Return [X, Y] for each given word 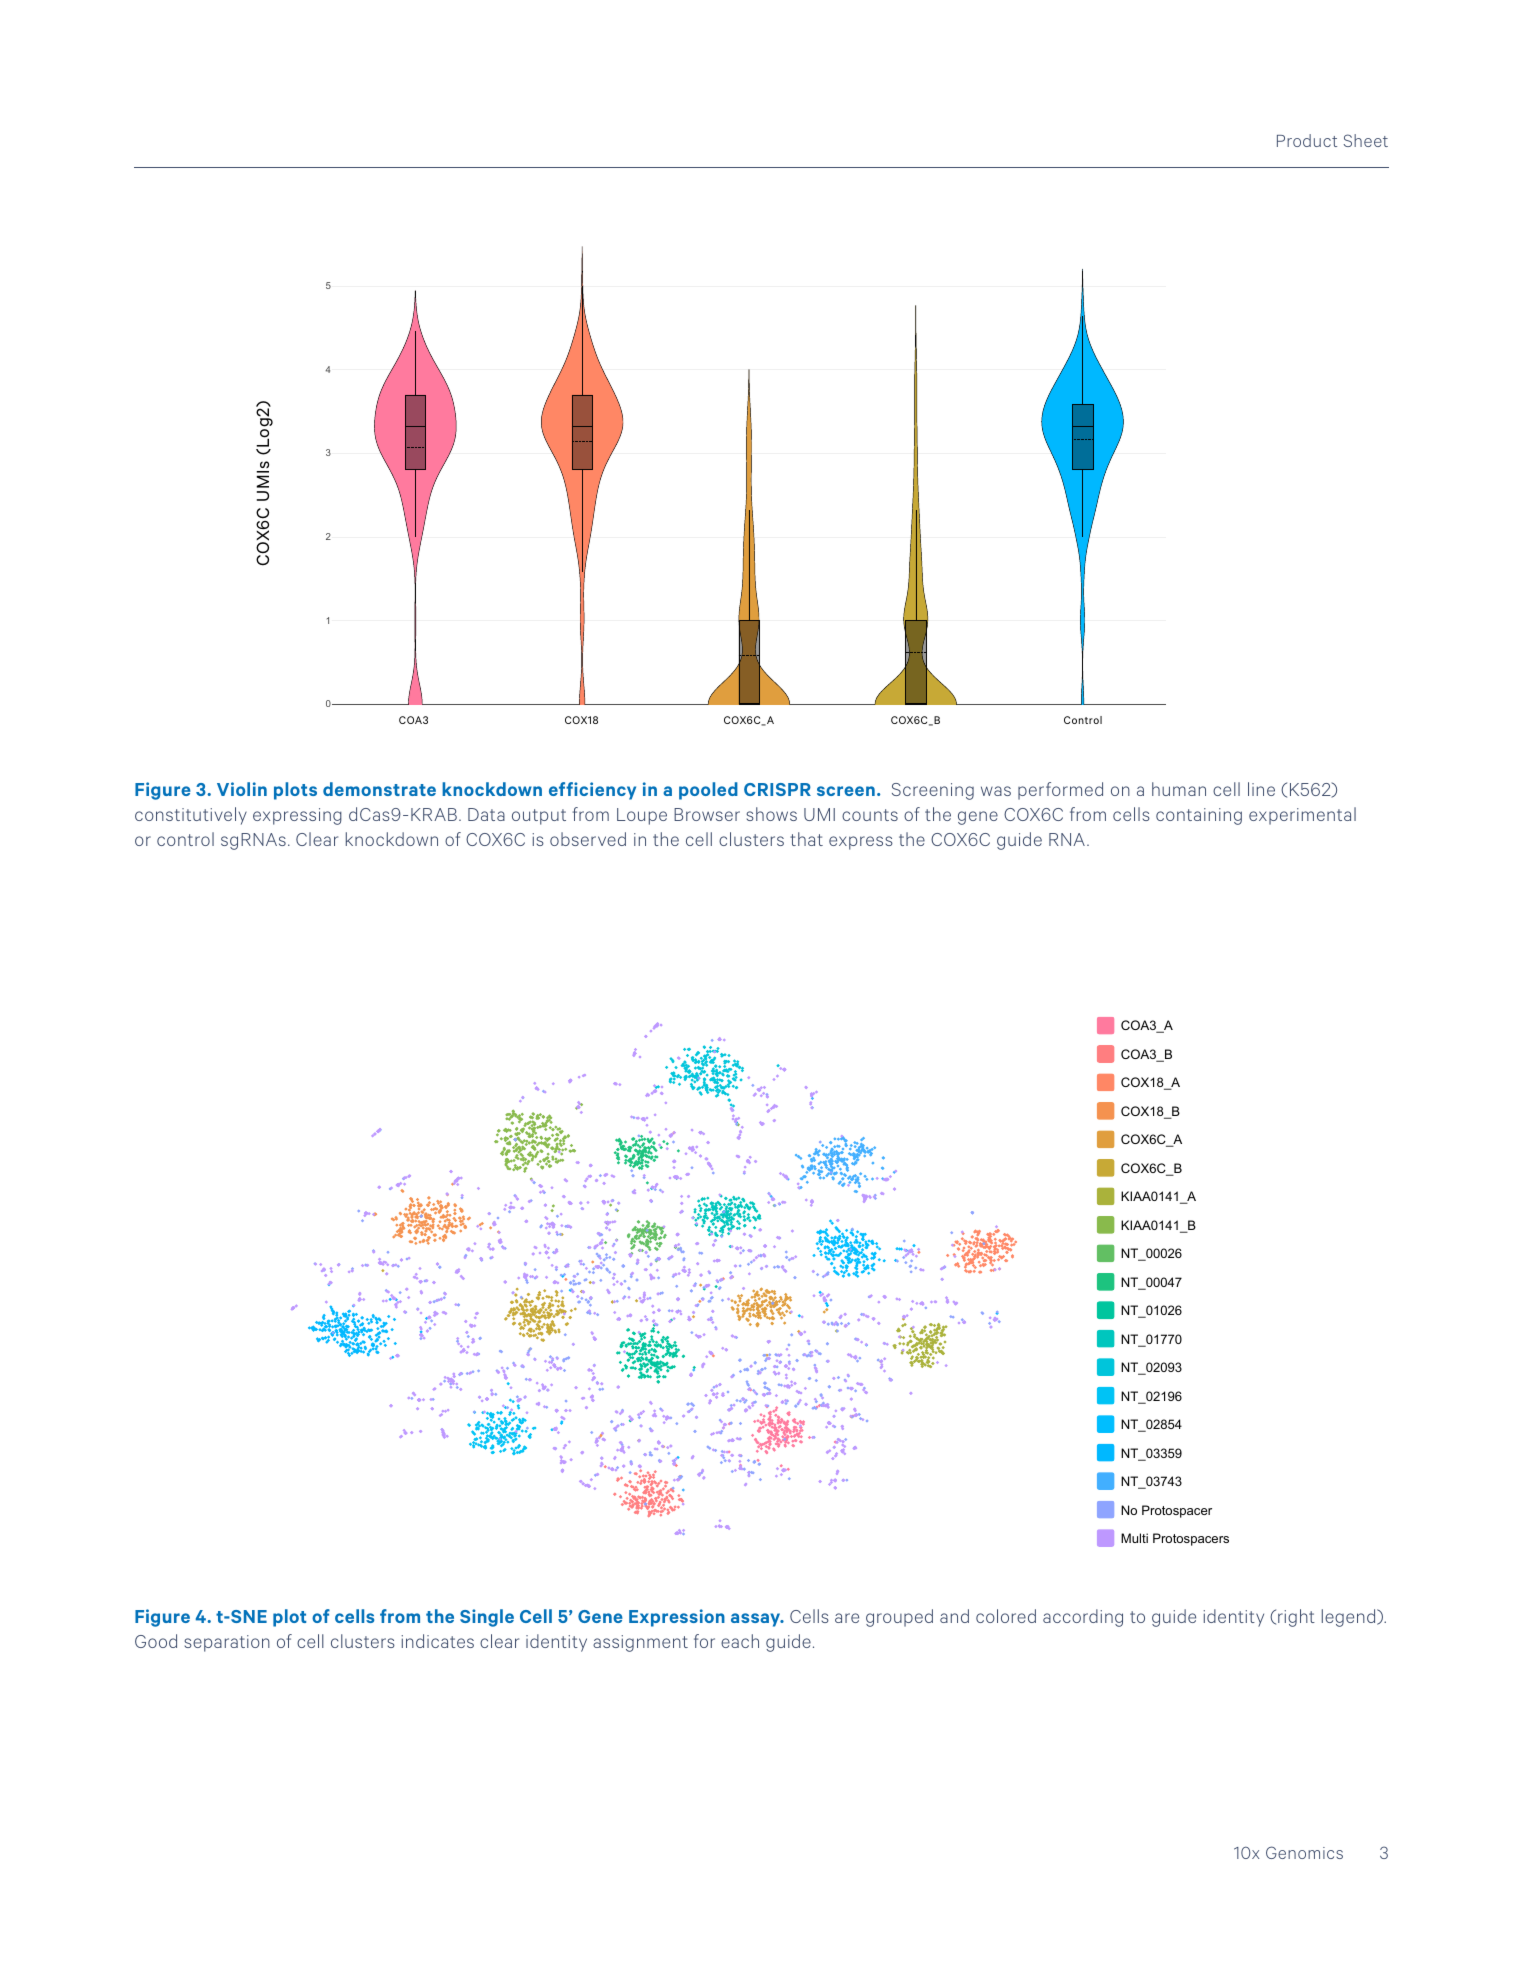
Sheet [1366, 140]
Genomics [1304, 1852]
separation [227, 1643]
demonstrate [379, 789]
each [740, 1641]
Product [1307, 140]
